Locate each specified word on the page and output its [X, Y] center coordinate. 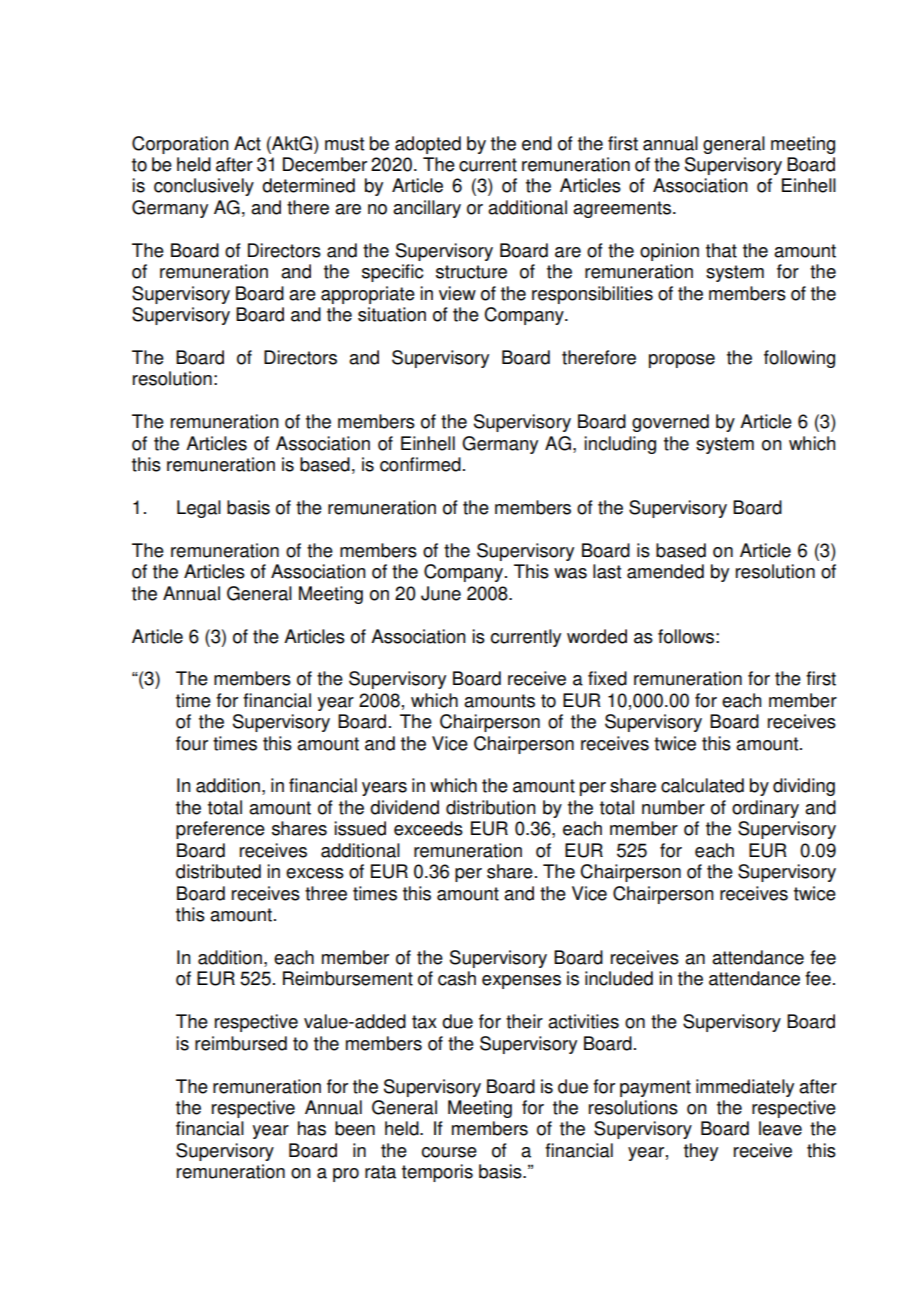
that [721, 250]
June [441, 593]
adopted [428, 145]
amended [665, 571]
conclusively [204, 187]
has [312, 1128]
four [192, 743]
